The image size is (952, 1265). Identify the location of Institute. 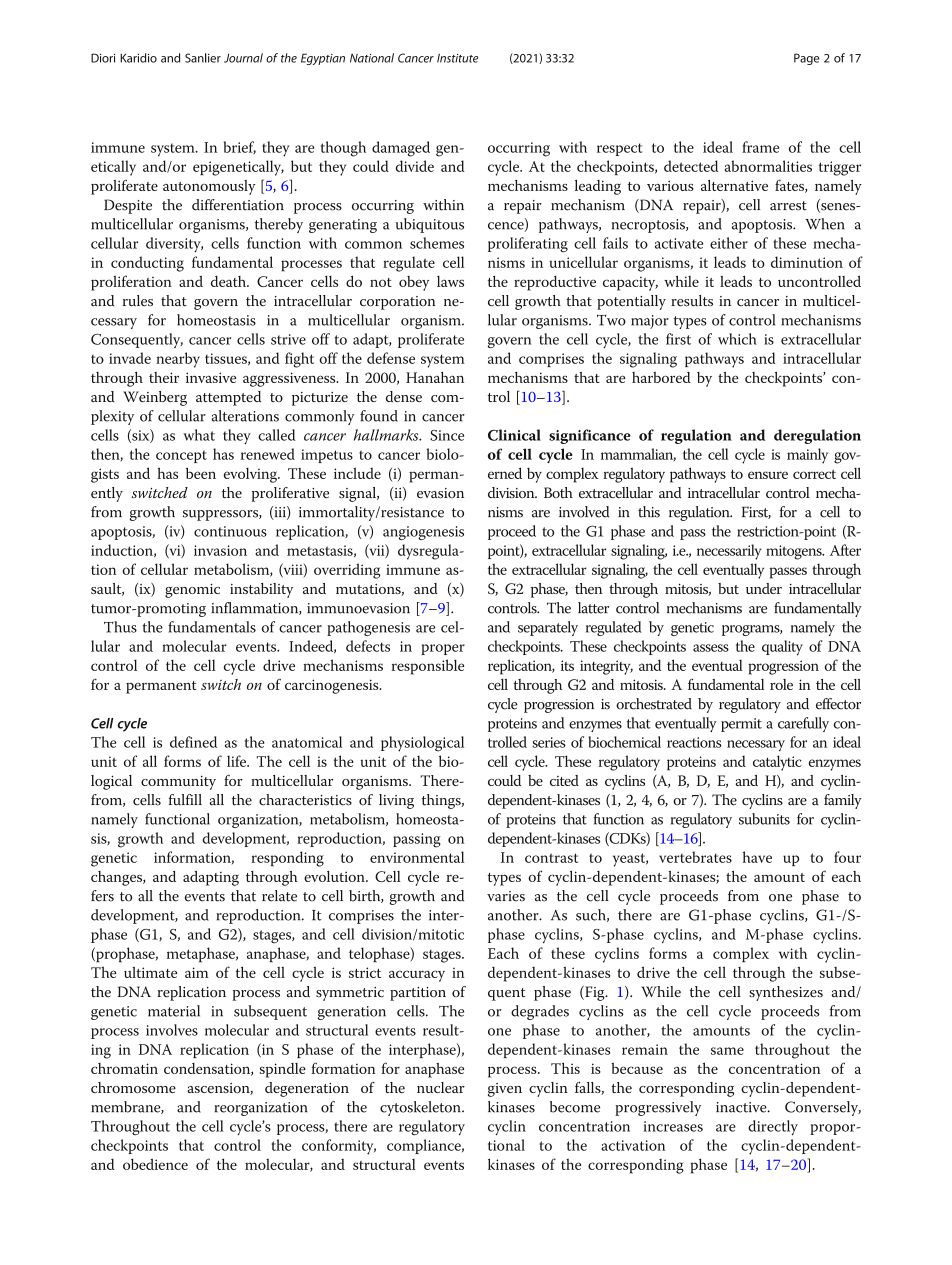
(458, 58).
